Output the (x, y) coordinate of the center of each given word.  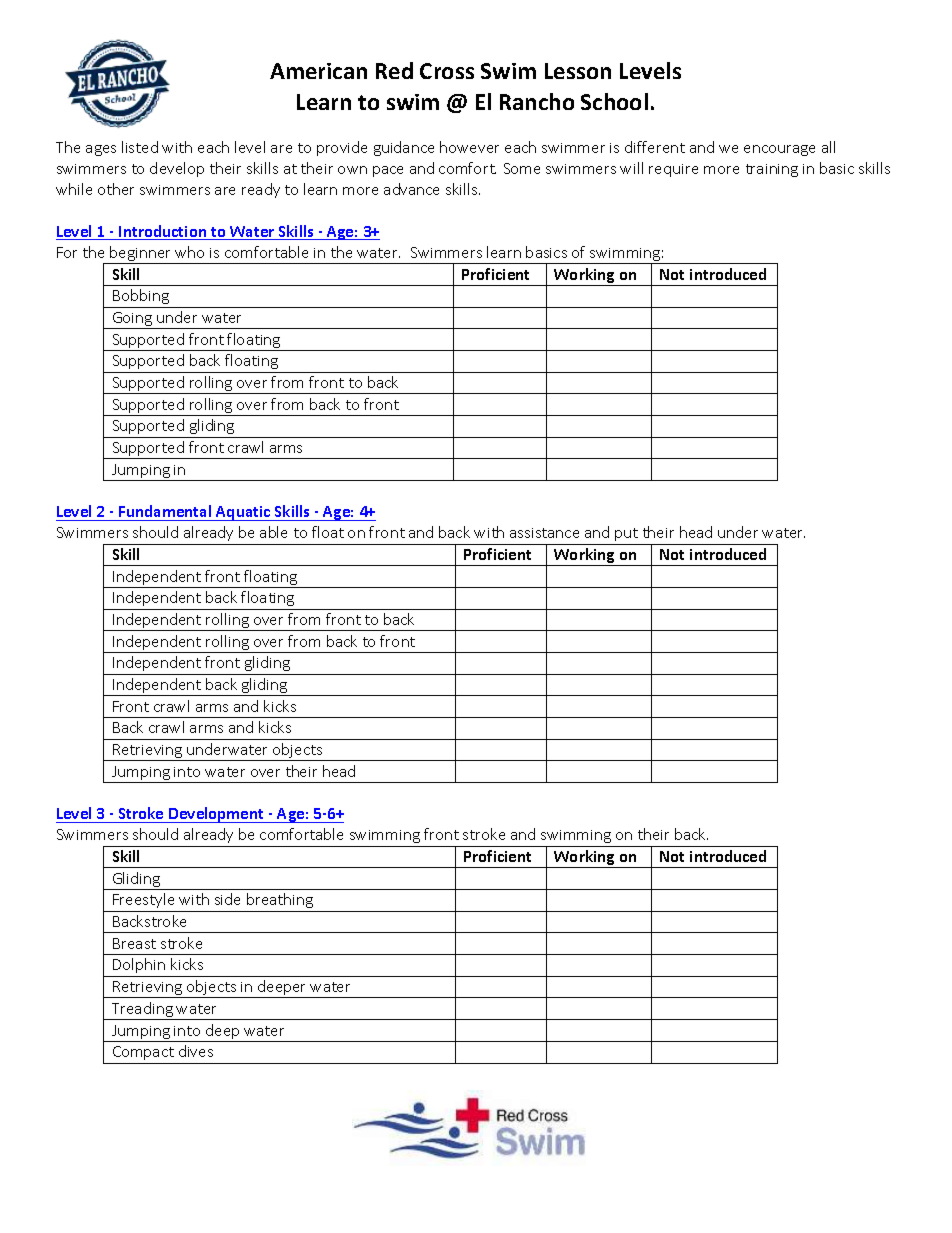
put (626, 534)
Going (132, 320)
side (227, 899)
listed (140, 147)
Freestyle (143, 900)
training (772, 170)
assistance (544, 533)
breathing (280, 900)
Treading (142, 1011)
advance (411, 189)
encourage (779, 150)
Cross (447, 71)
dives (196, 1051)
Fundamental (165, 513)
